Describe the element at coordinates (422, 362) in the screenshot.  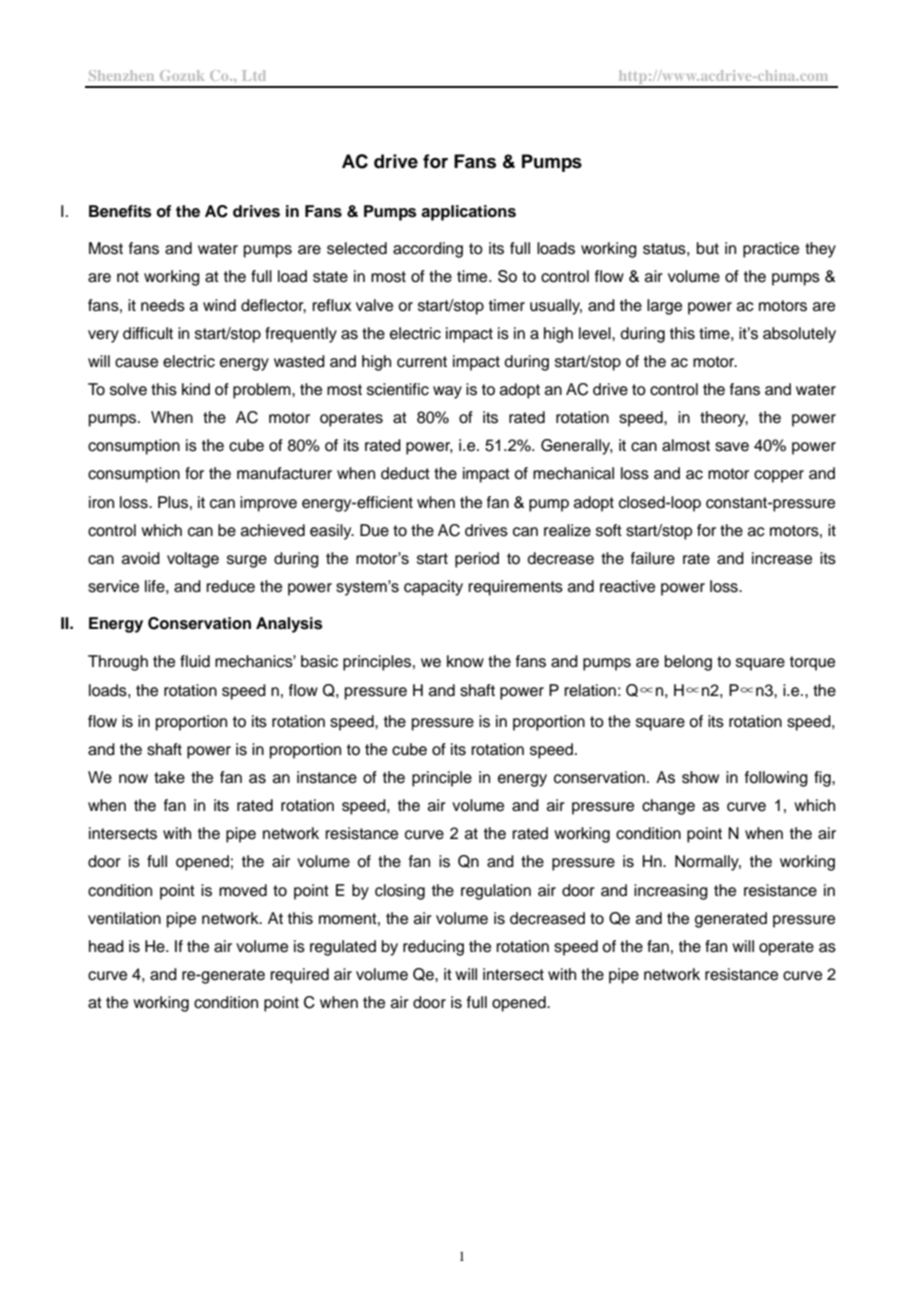
I see `current` at that location.
